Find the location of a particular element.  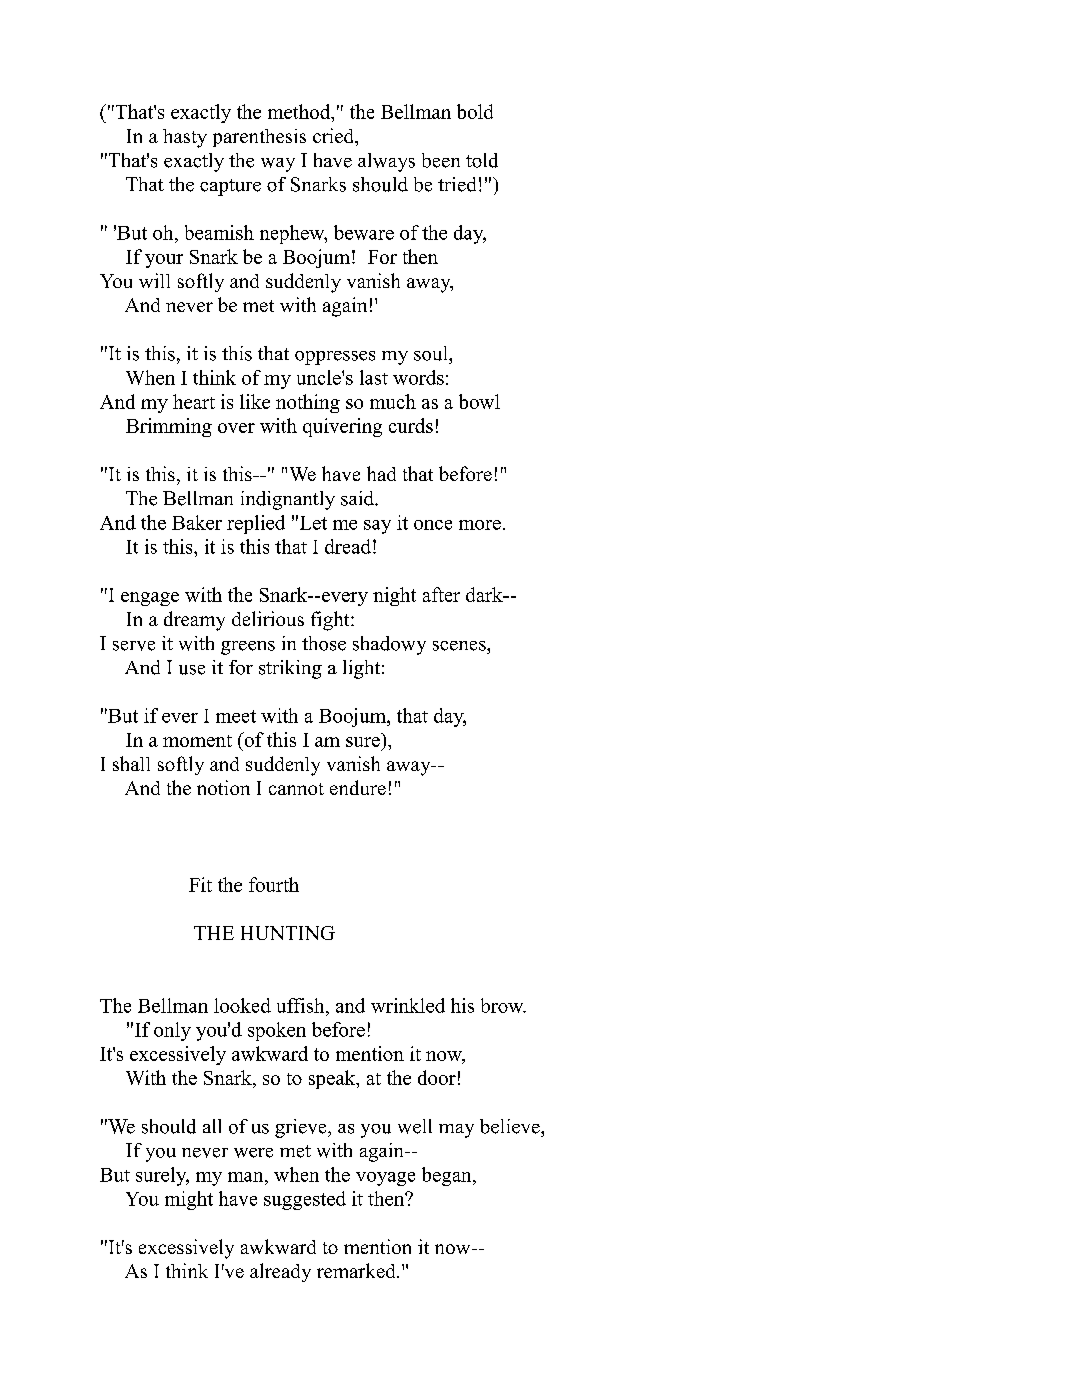

hasty is located at coordinates (185, 138).
